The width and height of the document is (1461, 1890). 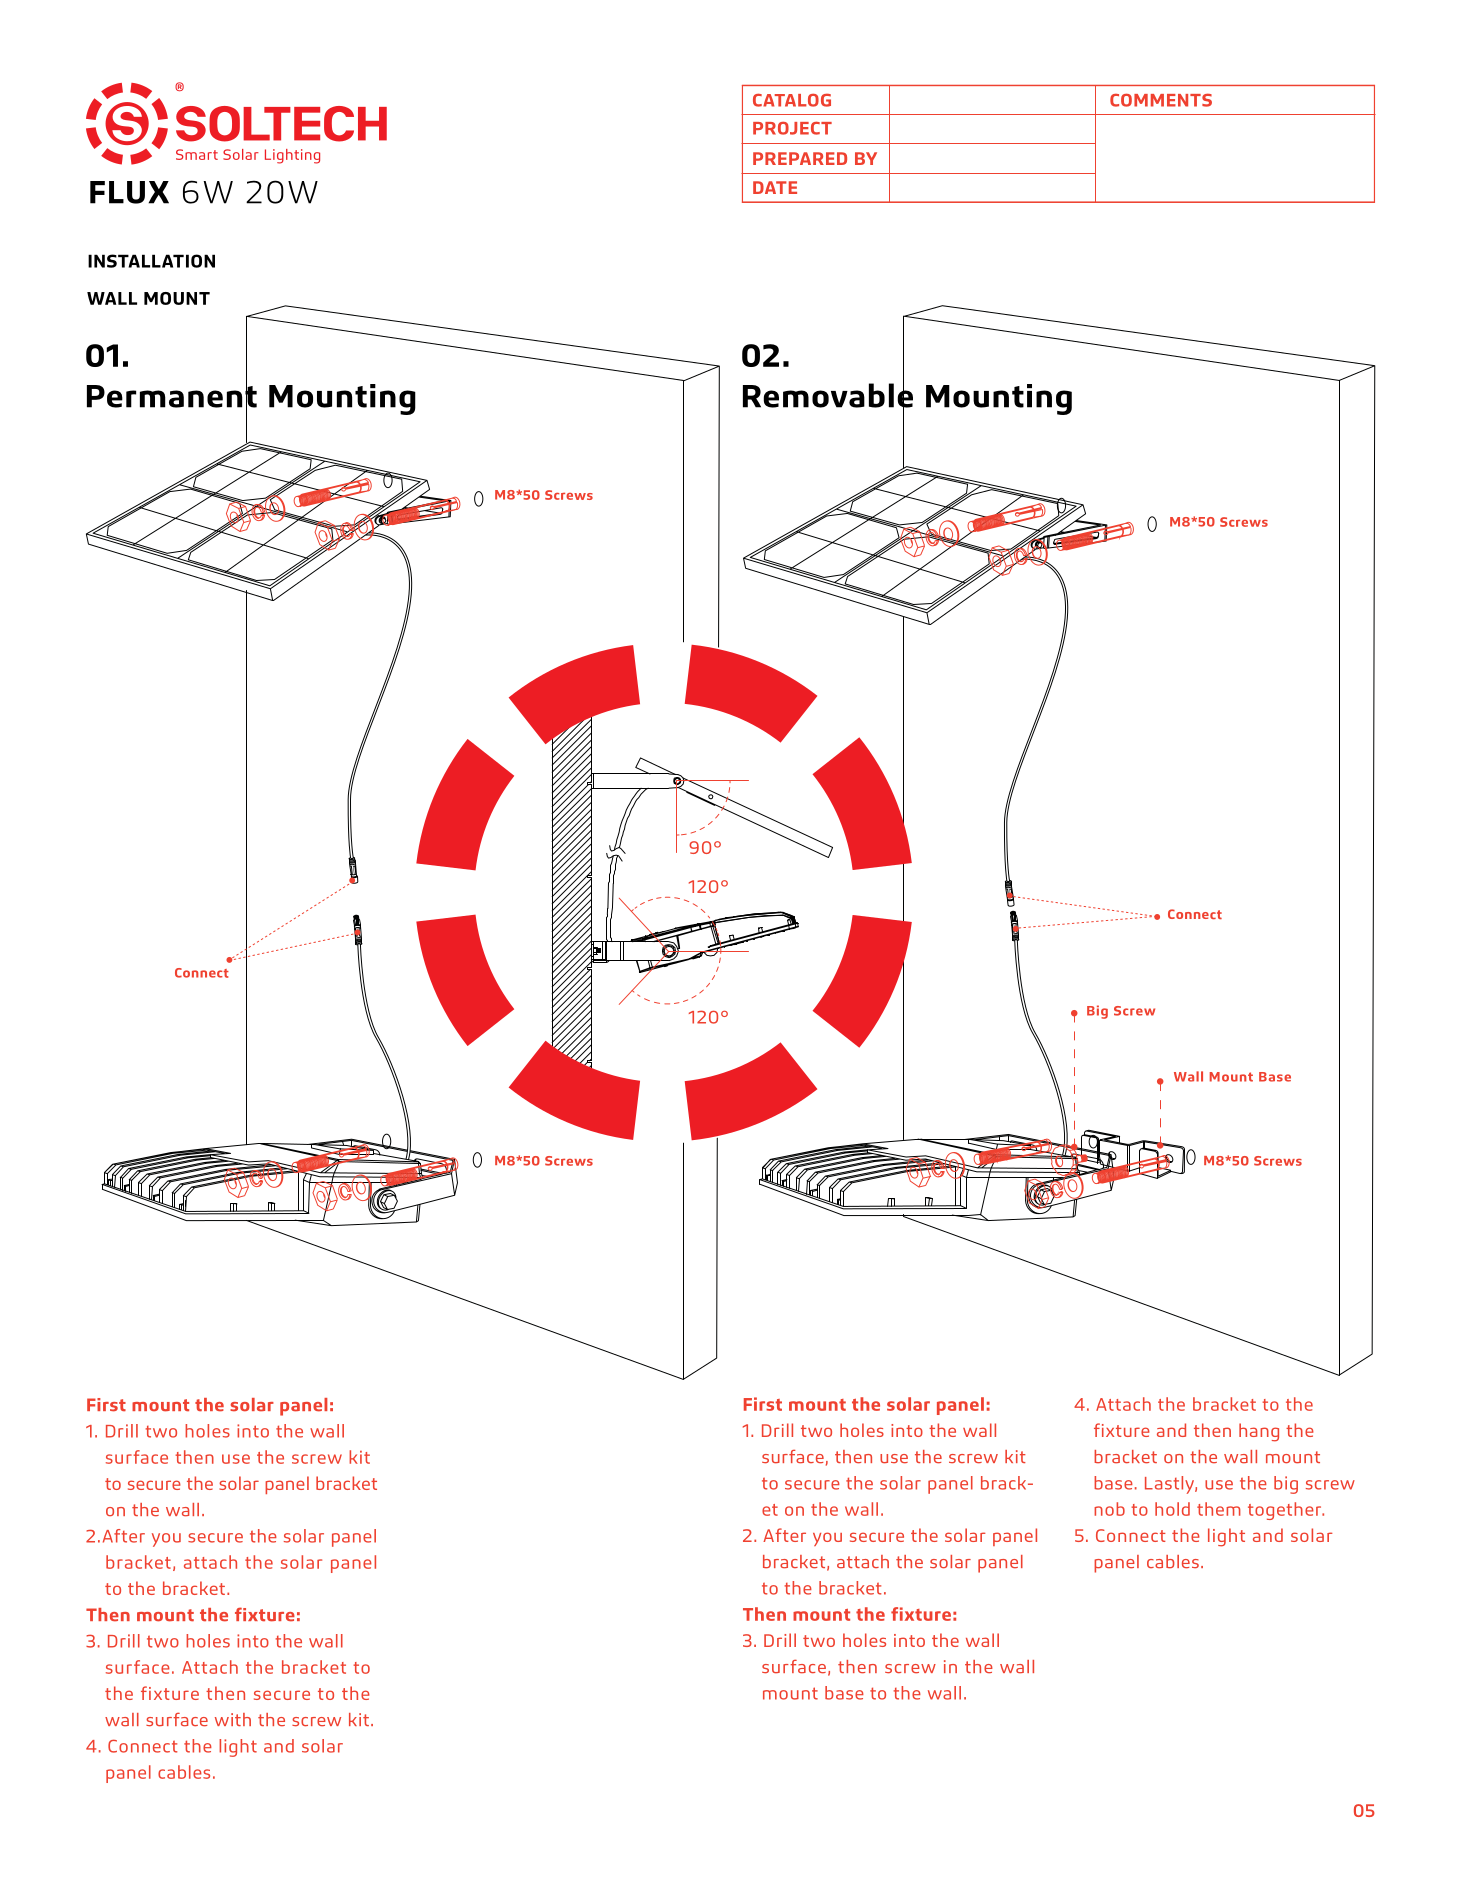 What do you see at coordinates (233, 1719) in the document?
I see `with` at bounding box center [233, 1719].
